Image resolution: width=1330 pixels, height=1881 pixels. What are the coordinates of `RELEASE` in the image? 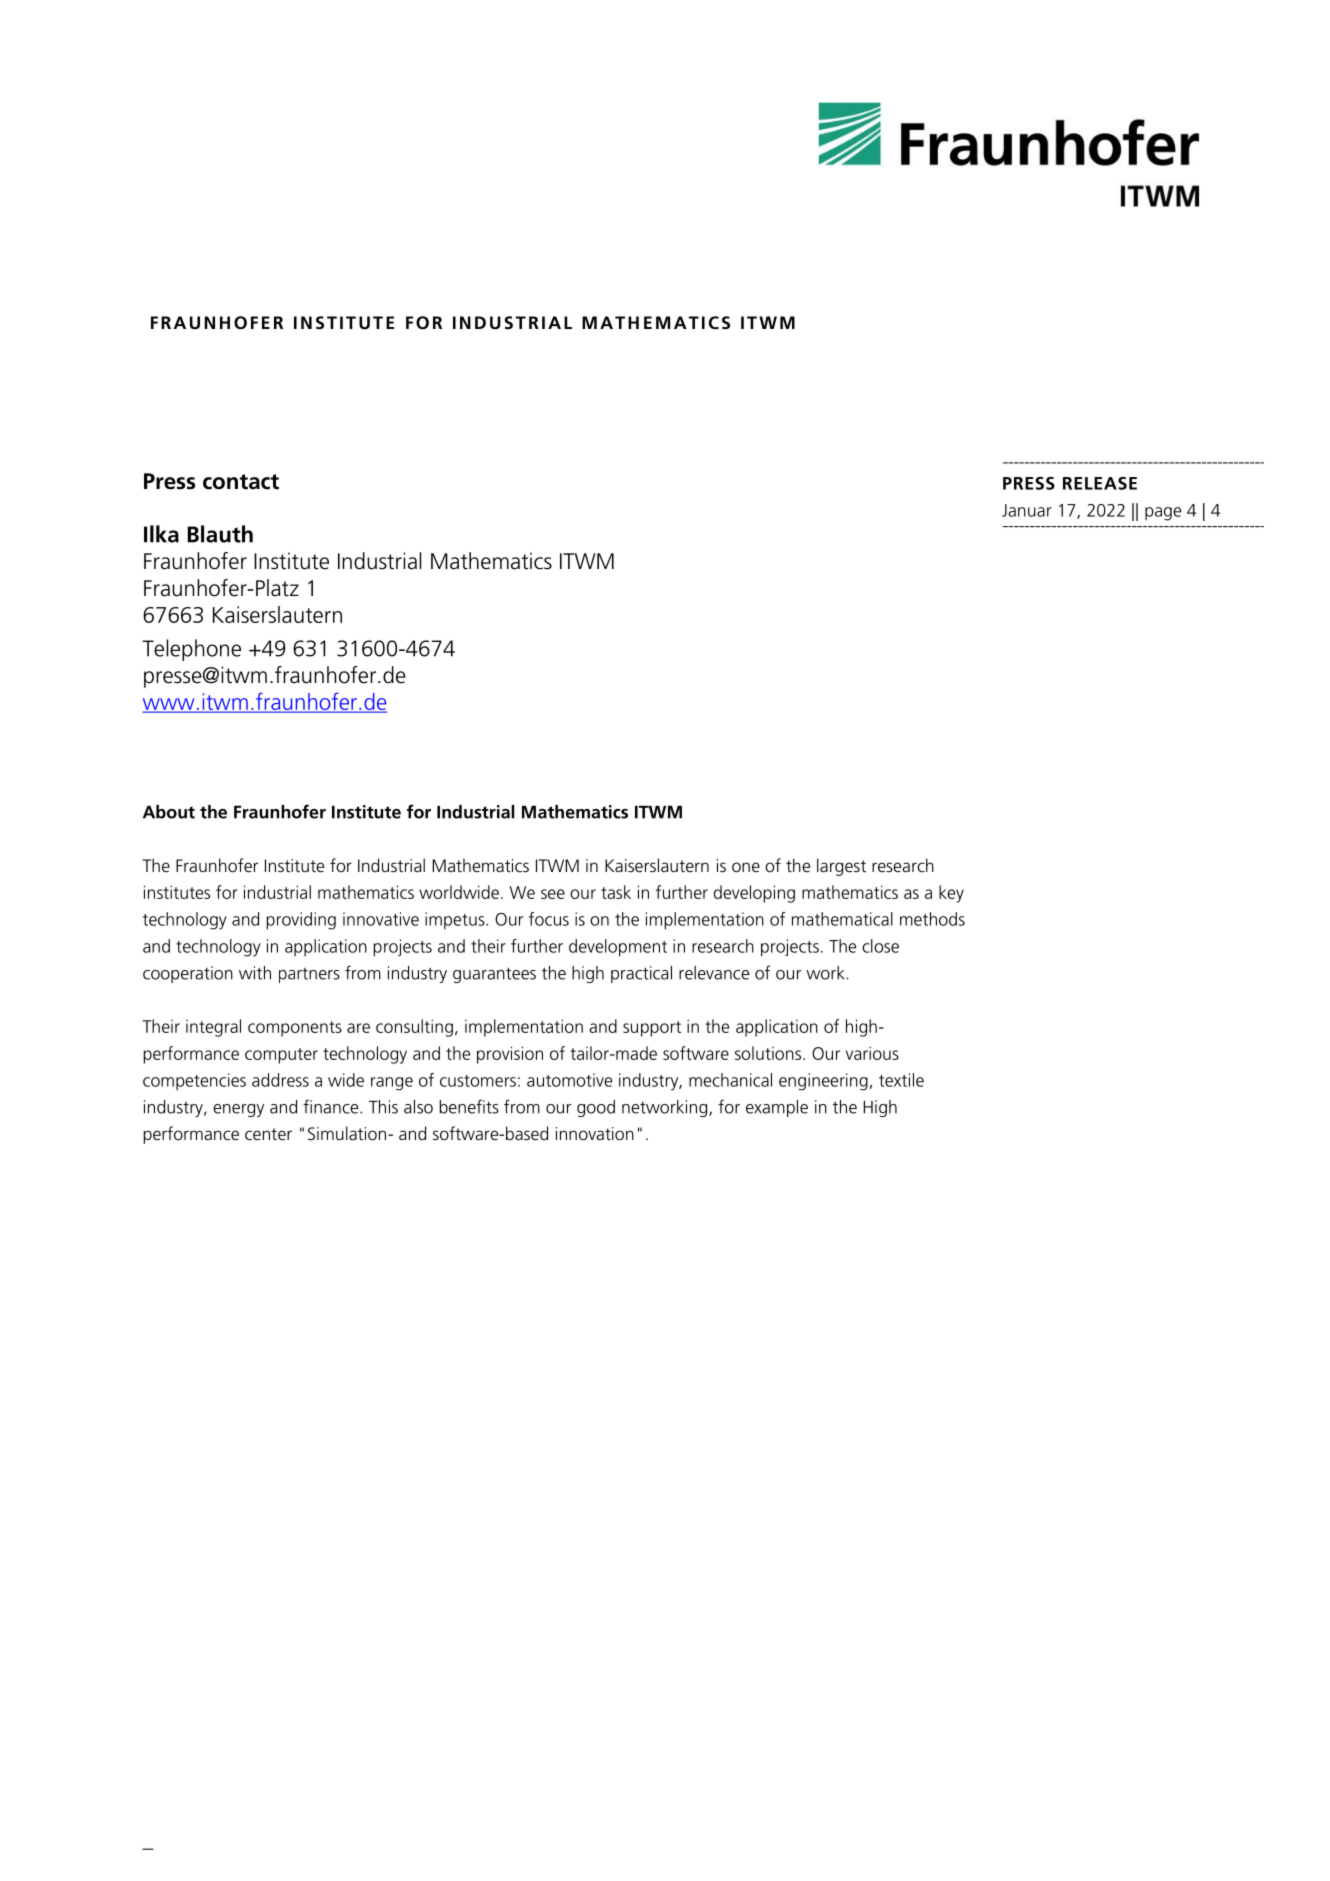 It's located at (1100, 483).
